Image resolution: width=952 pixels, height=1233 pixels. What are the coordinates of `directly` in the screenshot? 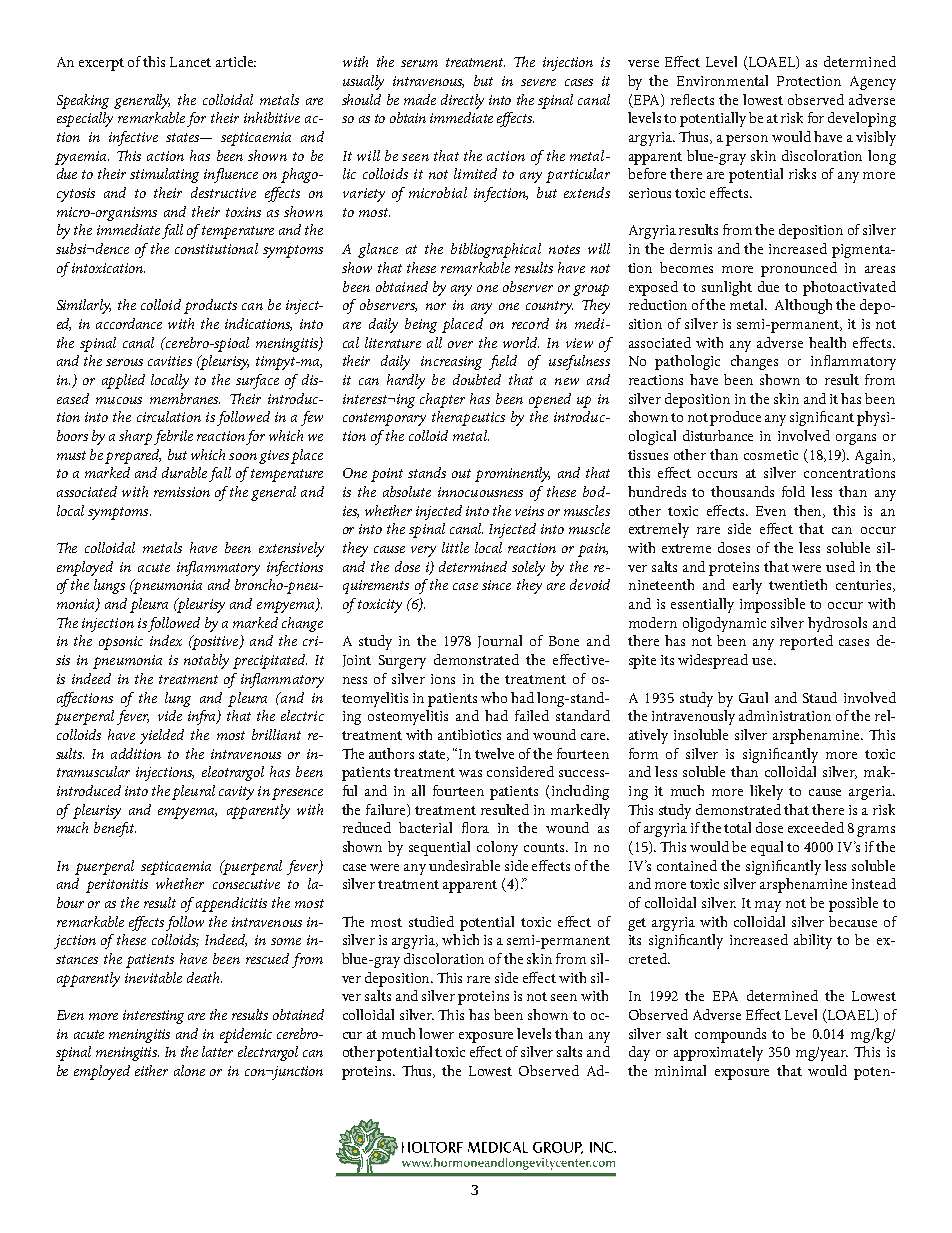 It's located at (462, 101).
